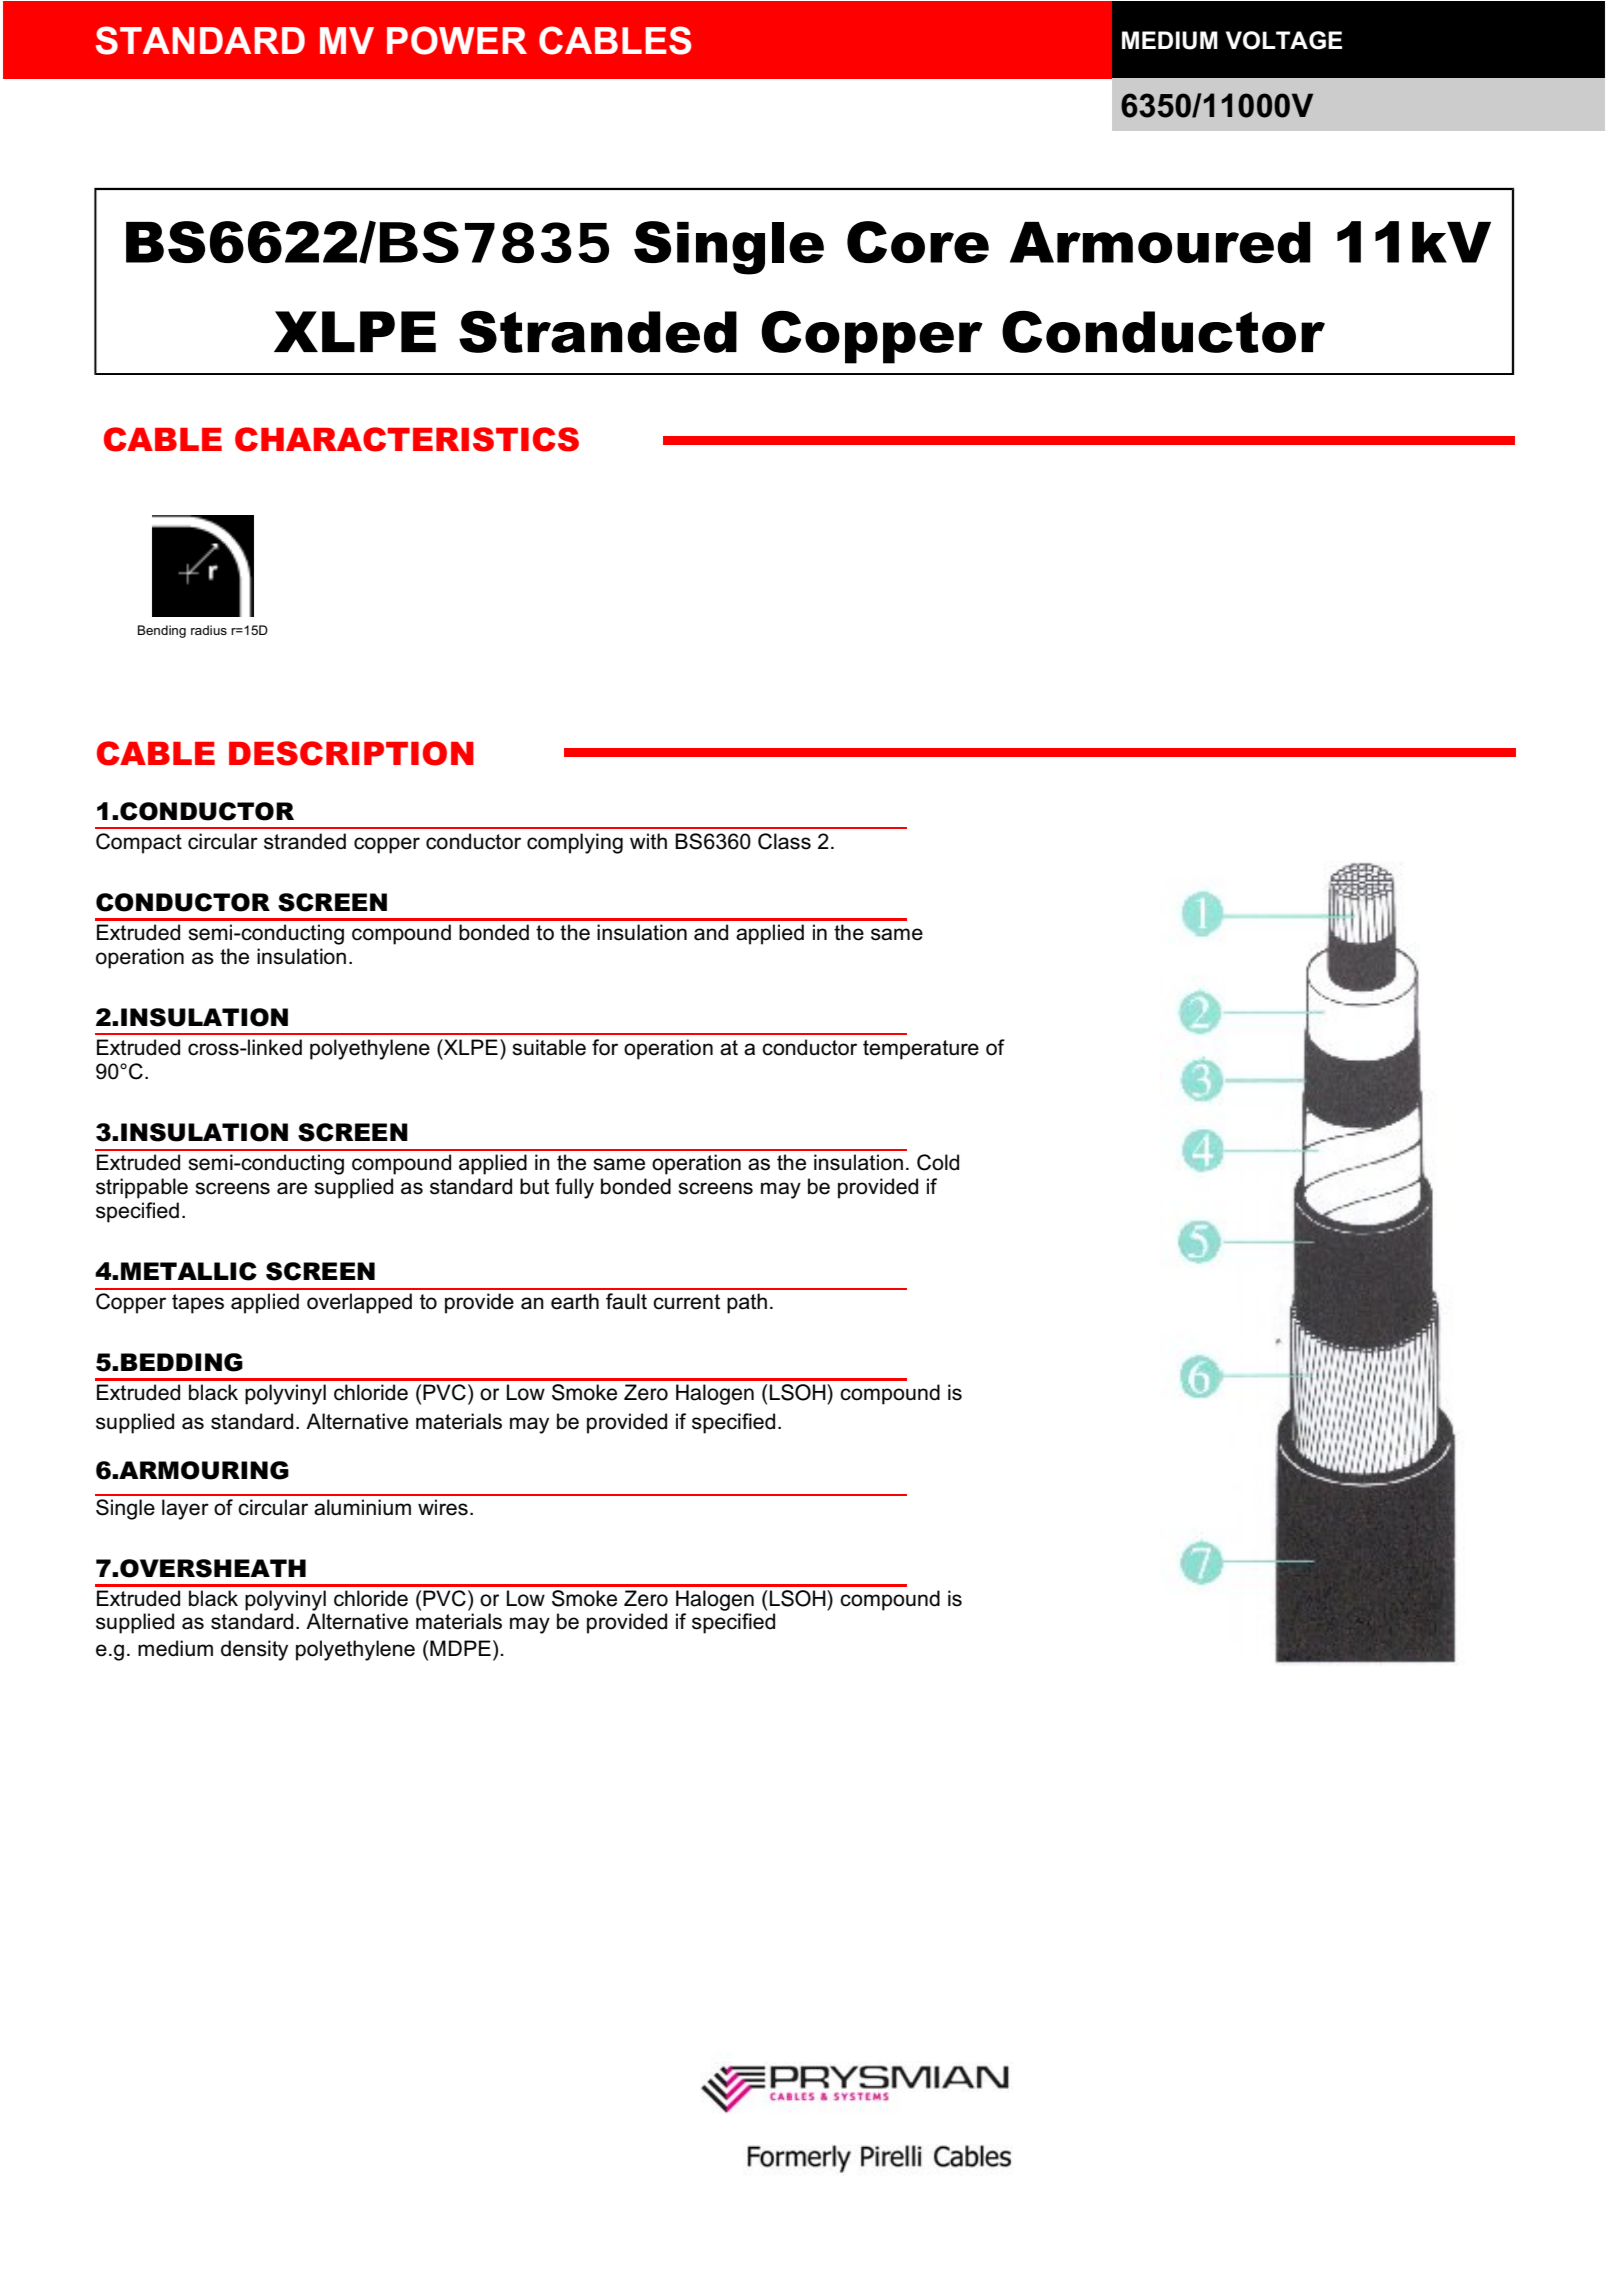 Image resolution: width=1609 pixels, height=2276 pixels. I want to click on temperature, so click(921, 1050).
